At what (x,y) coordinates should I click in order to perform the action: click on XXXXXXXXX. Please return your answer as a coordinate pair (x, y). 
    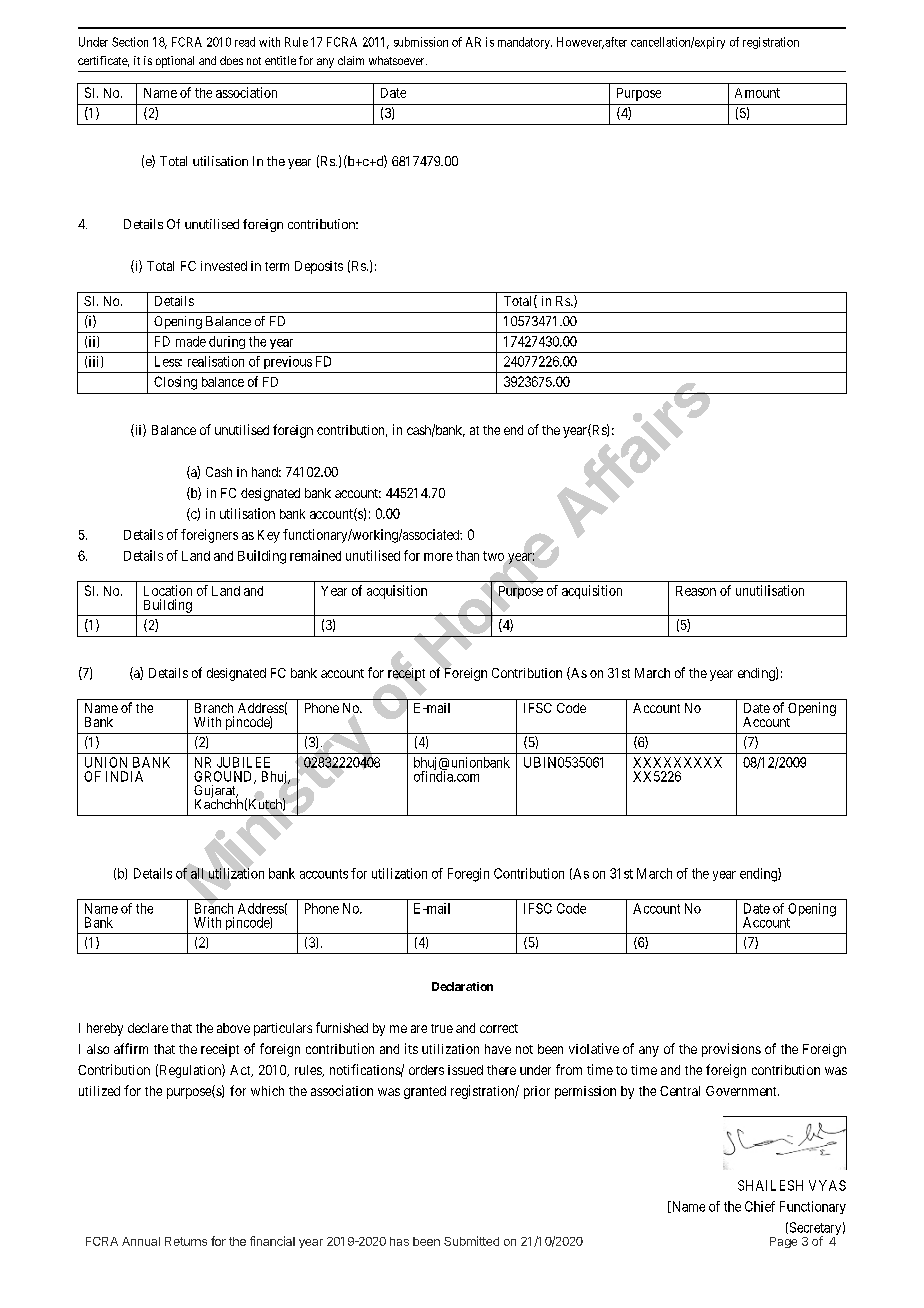
    Looking at the image, I should click on (677, 762).
